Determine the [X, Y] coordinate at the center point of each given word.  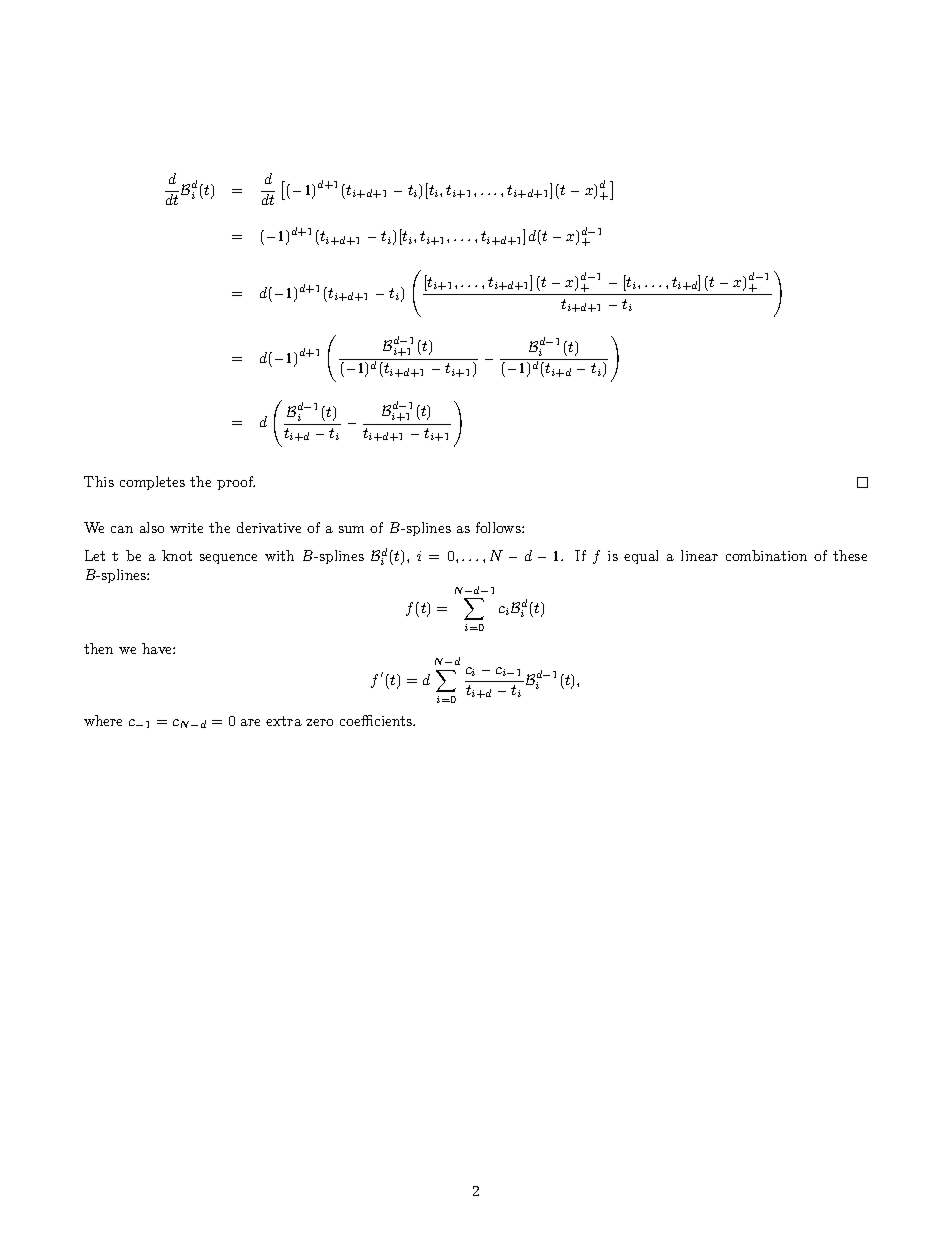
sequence [228, 559]
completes [152, 483]
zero [319, 722]
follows [499, 527]
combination [766, 555]
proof [236, 483]
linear [699, 555]
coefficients [377, 720]
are [250, 722]
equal [641, 557]
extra [284, 721]
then [98, 648]
